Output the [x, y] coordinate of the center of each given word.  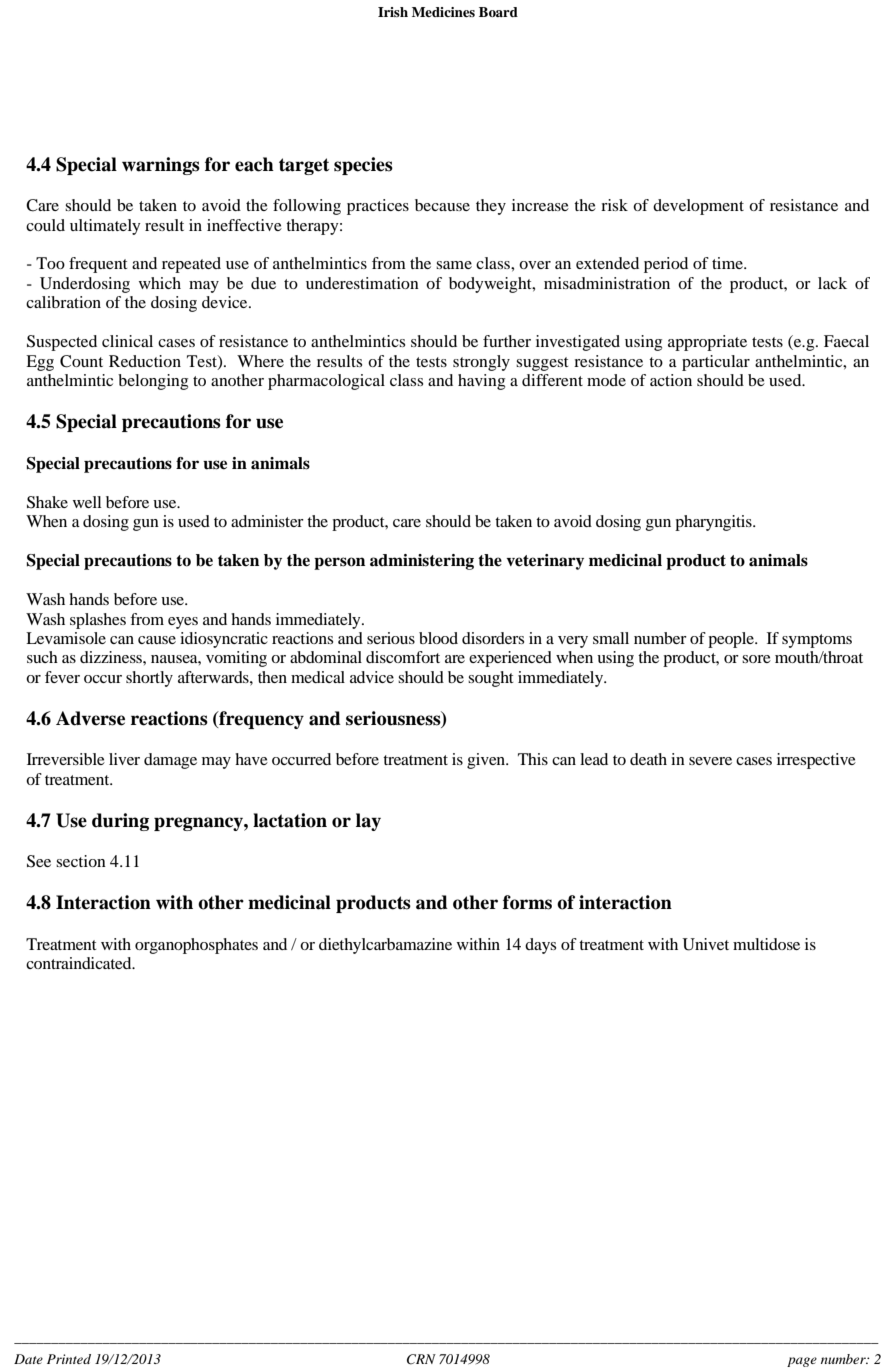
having [481, 382]
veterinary [545, 562]
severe [710, 761]
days [540, 946]
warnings [161, 166]
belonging [153, 382]
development [698, 207]
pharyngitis [714, 523]
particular [716, 363]
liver [124, 759]
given [487, 761]
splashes [98, 621]
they [491, 207]
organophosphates [196, 946]
